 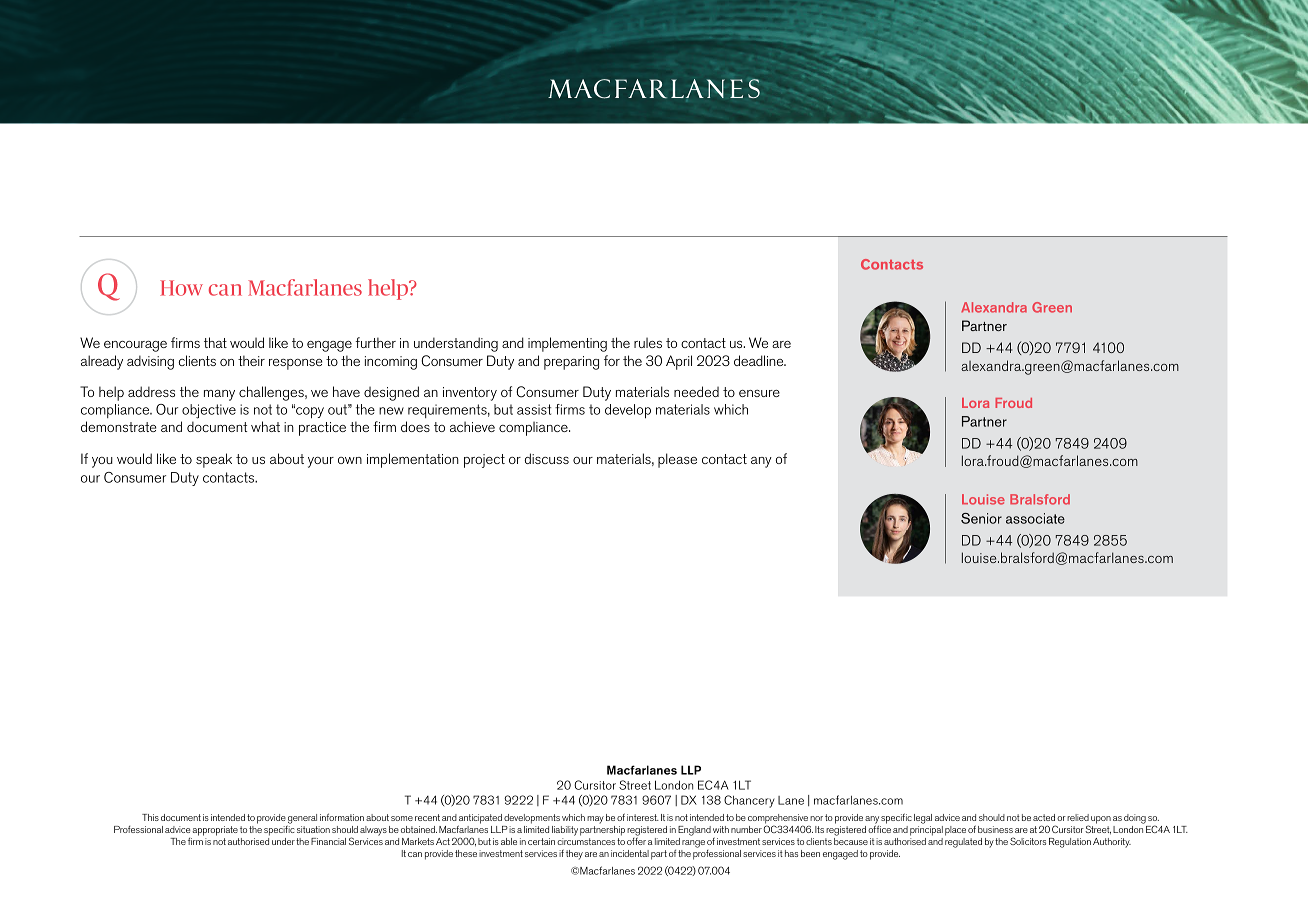 What do you see at coordinates (760, 360) in the document?
I see `deadline` at bounding box center [760, 360].
